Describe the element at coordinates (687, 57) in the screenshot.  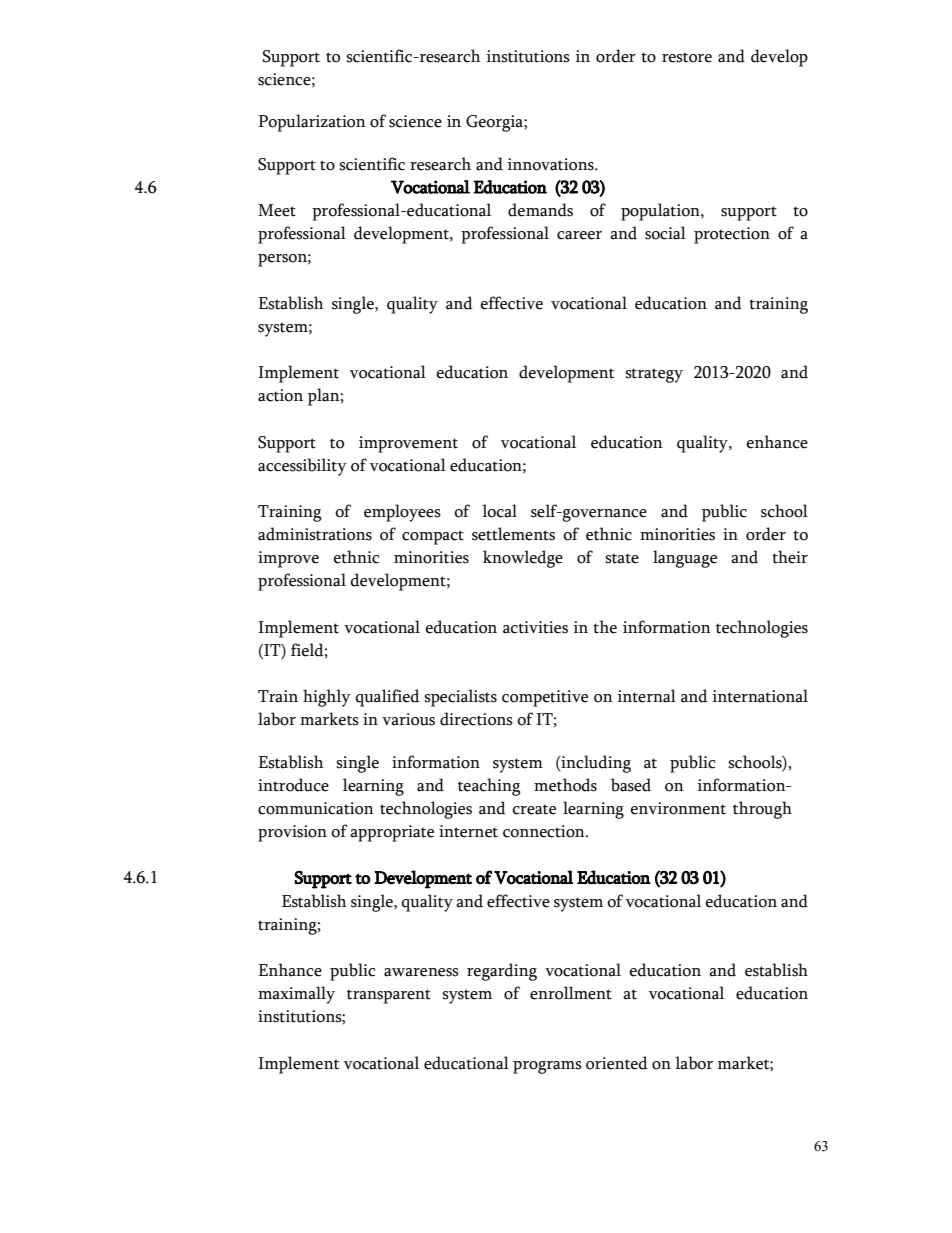
I see `restore` at that location.
